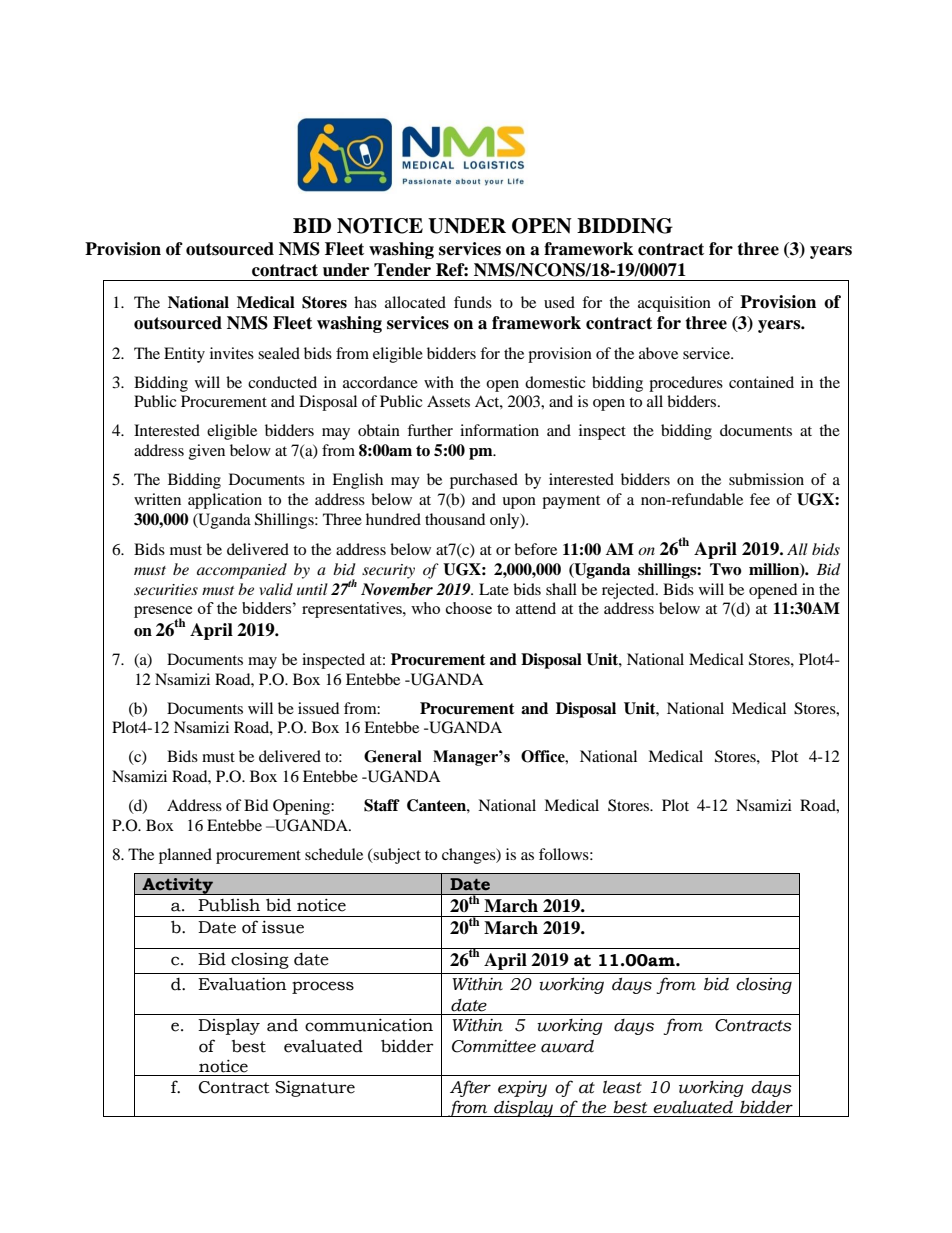 The width and height of the page is (952, 1233). Describe the element at coordinates (315, 1088) in the page. I see `Signature` at that location.
